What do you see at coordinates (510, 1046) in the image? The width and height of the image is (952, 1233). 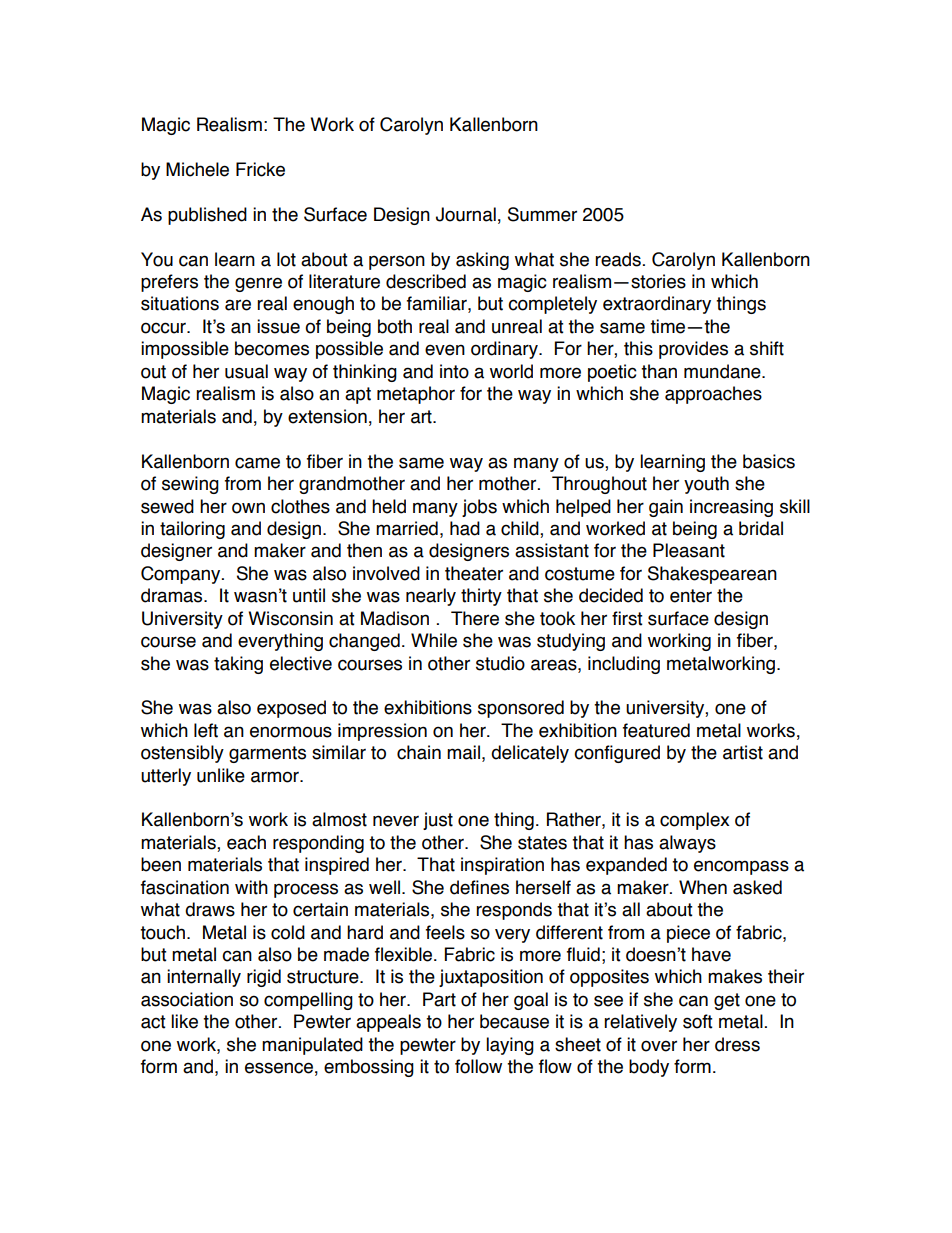 I see `laying` at bounding box center [510, 1046].
